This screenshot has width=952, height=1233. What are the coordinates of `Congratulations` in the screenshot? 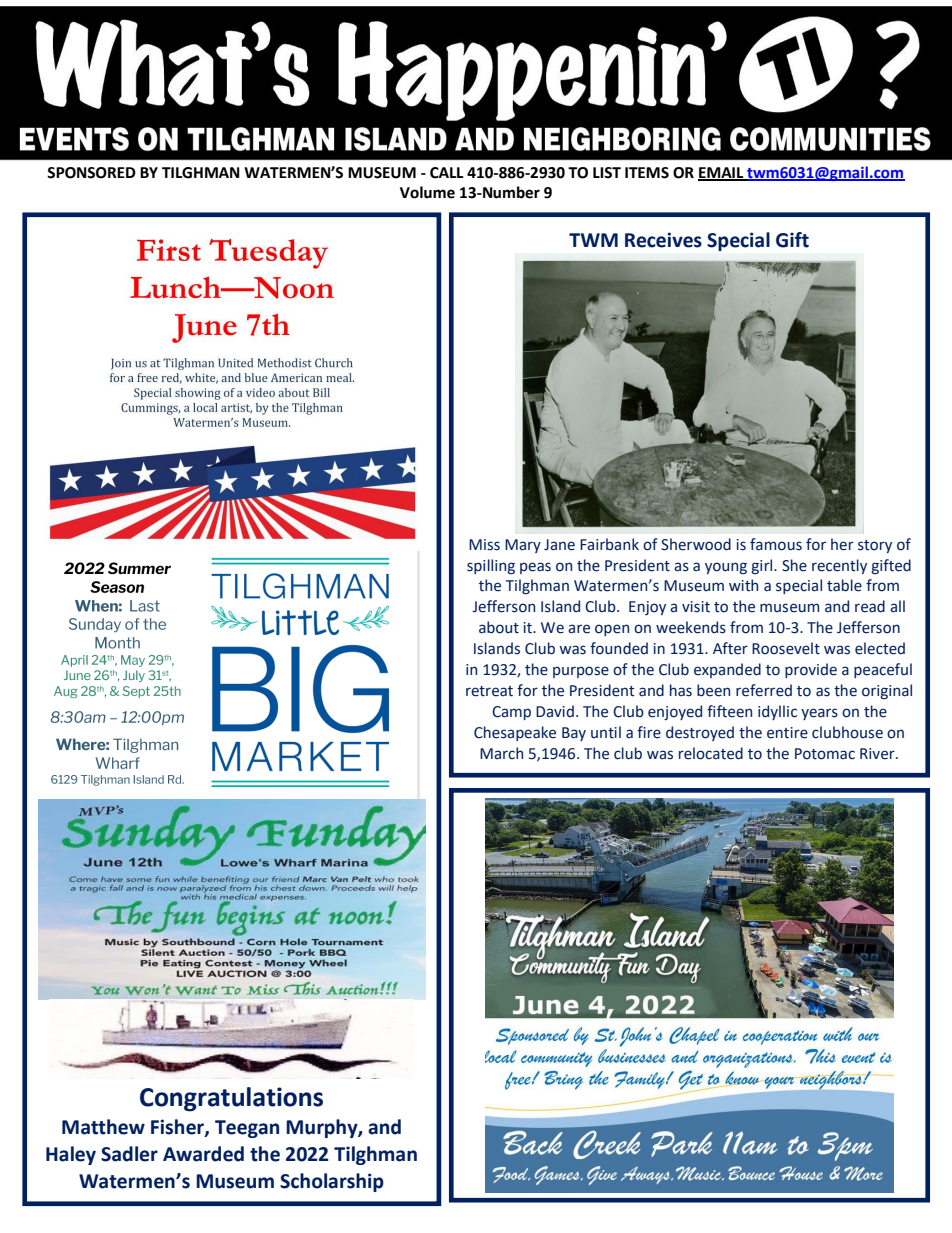 It's located at (231, 1099).
